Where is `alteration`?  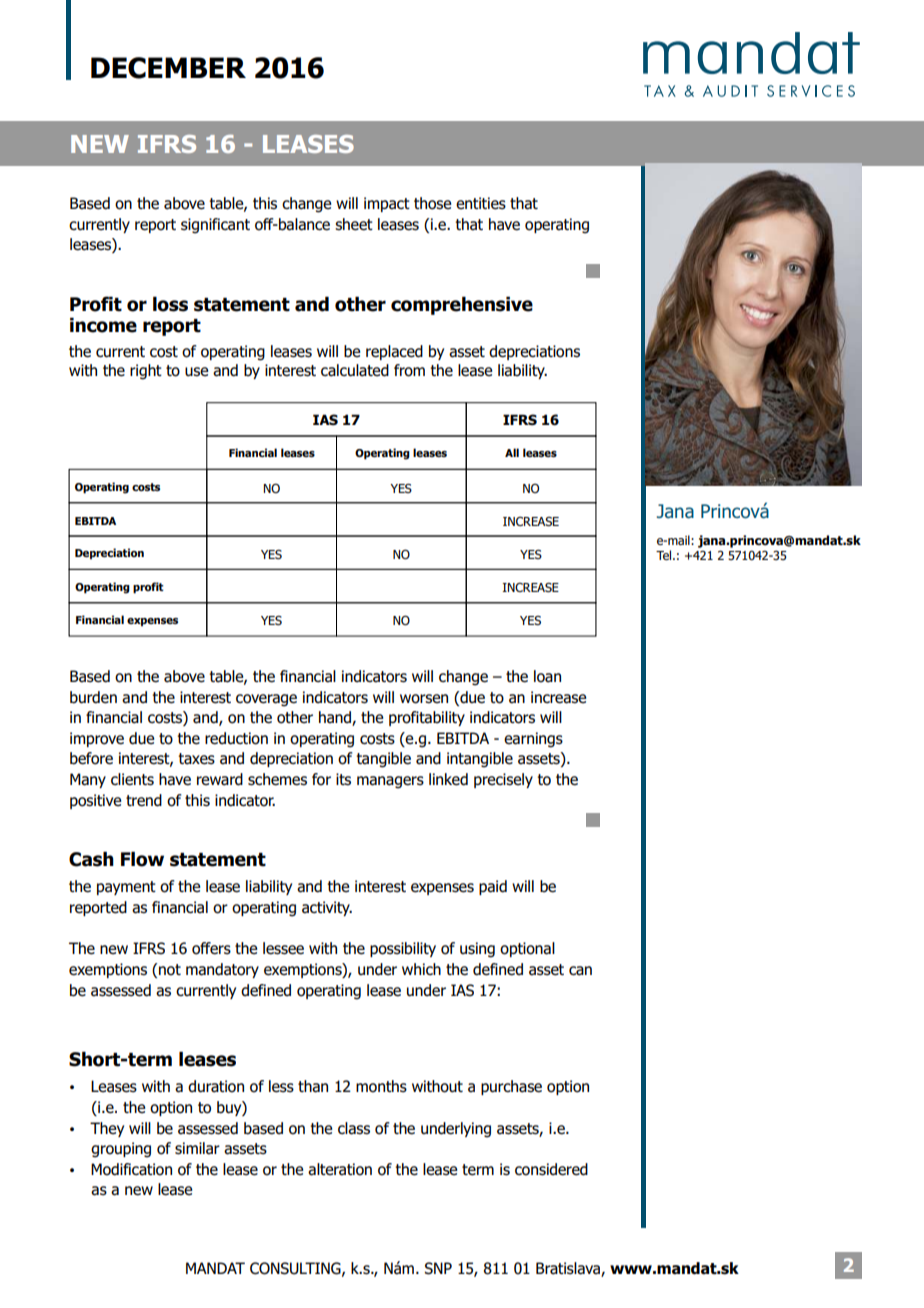
alteration is located at coordinates (340, 1169).
